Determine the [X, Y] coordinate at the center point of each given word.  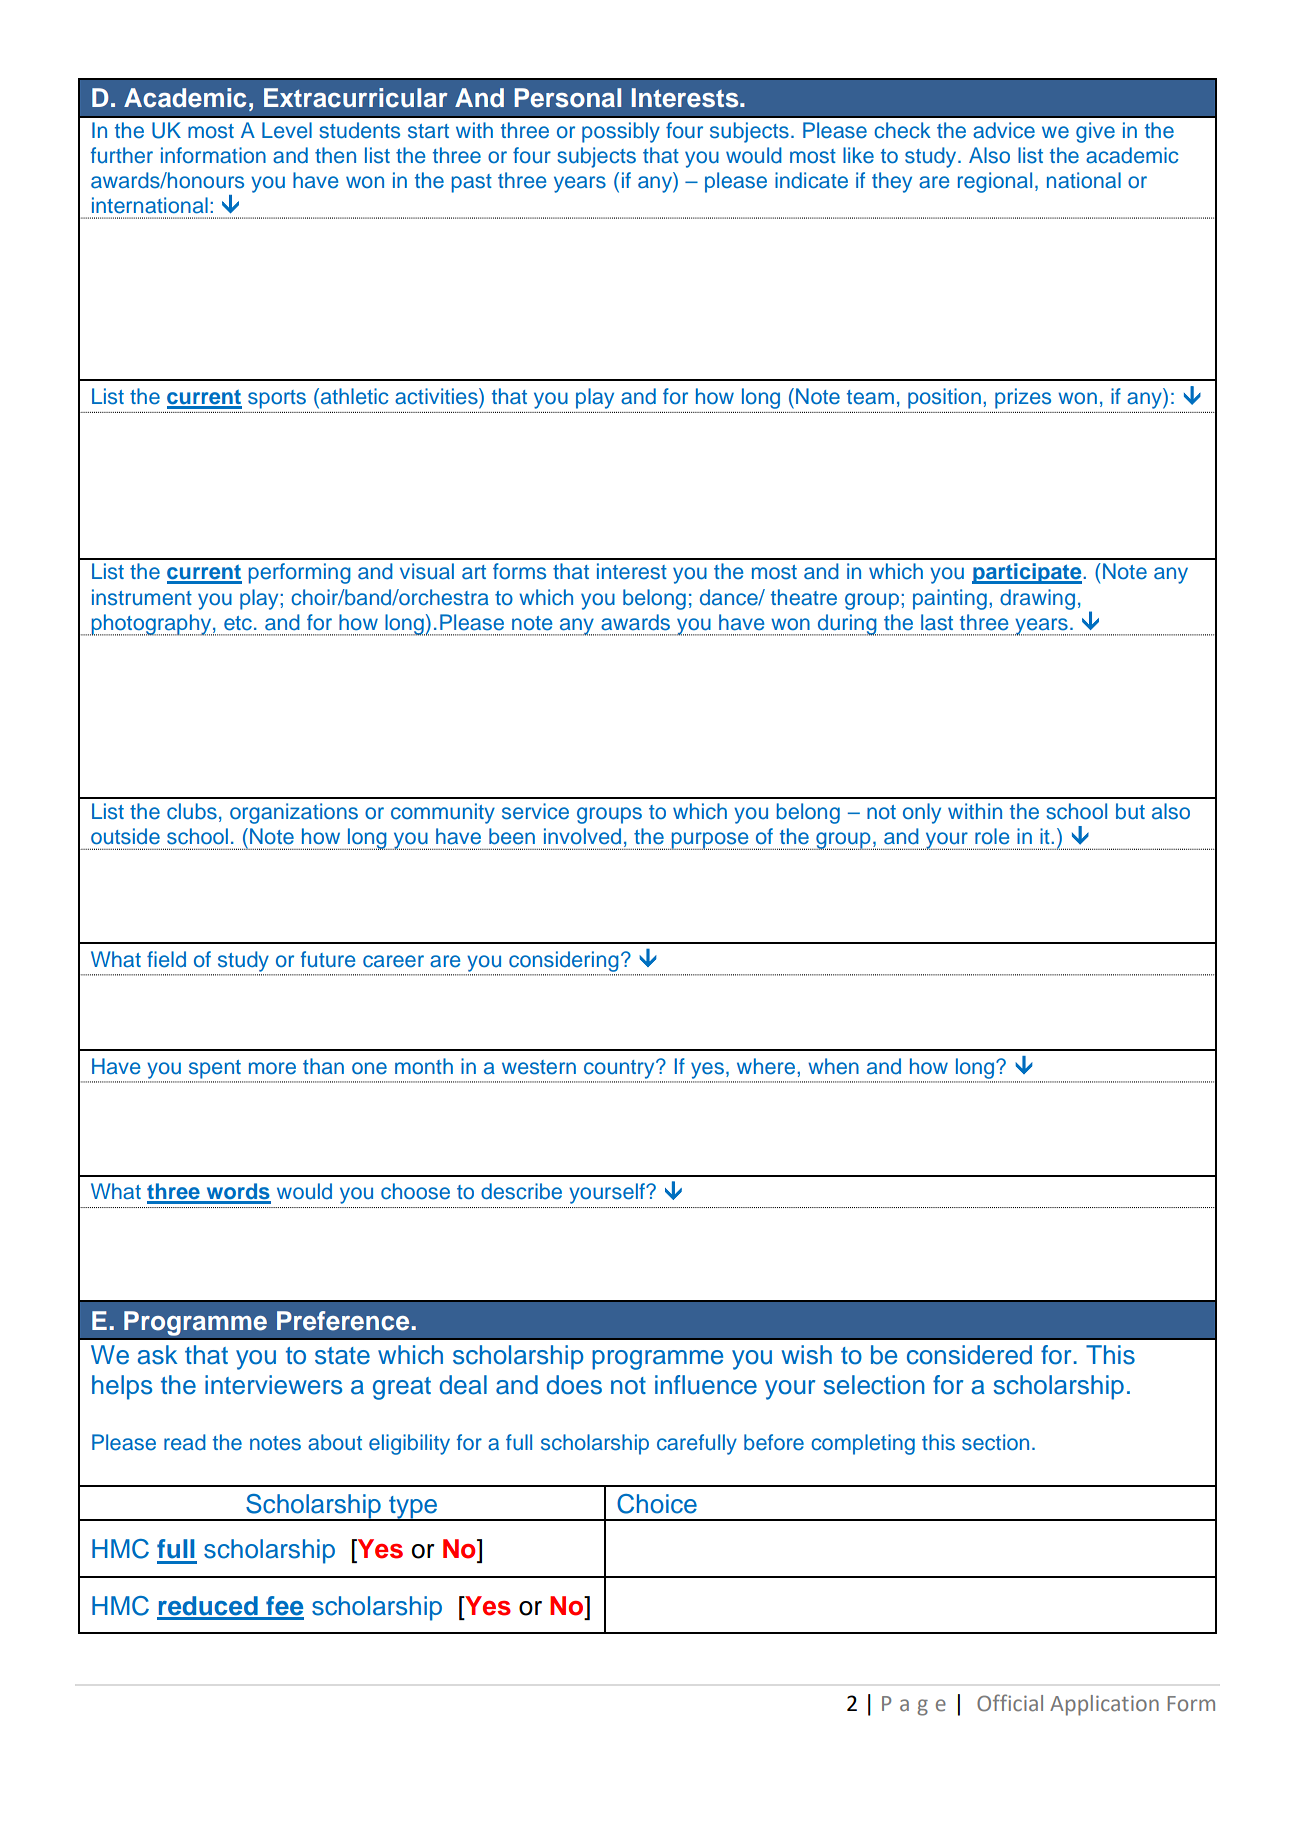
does [574, 1385]
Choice [657, 1504]
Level [287, 130]
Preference [343, 1321]
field [166, 959]
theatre [804, 597]
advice [1004, 130]
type [413, 1508]
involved [582, 836]
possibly [621, 132]
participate [1028, 573]
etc [238, 623]
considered [969, 1355]
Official [1010, 1703]
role [992, 836]
